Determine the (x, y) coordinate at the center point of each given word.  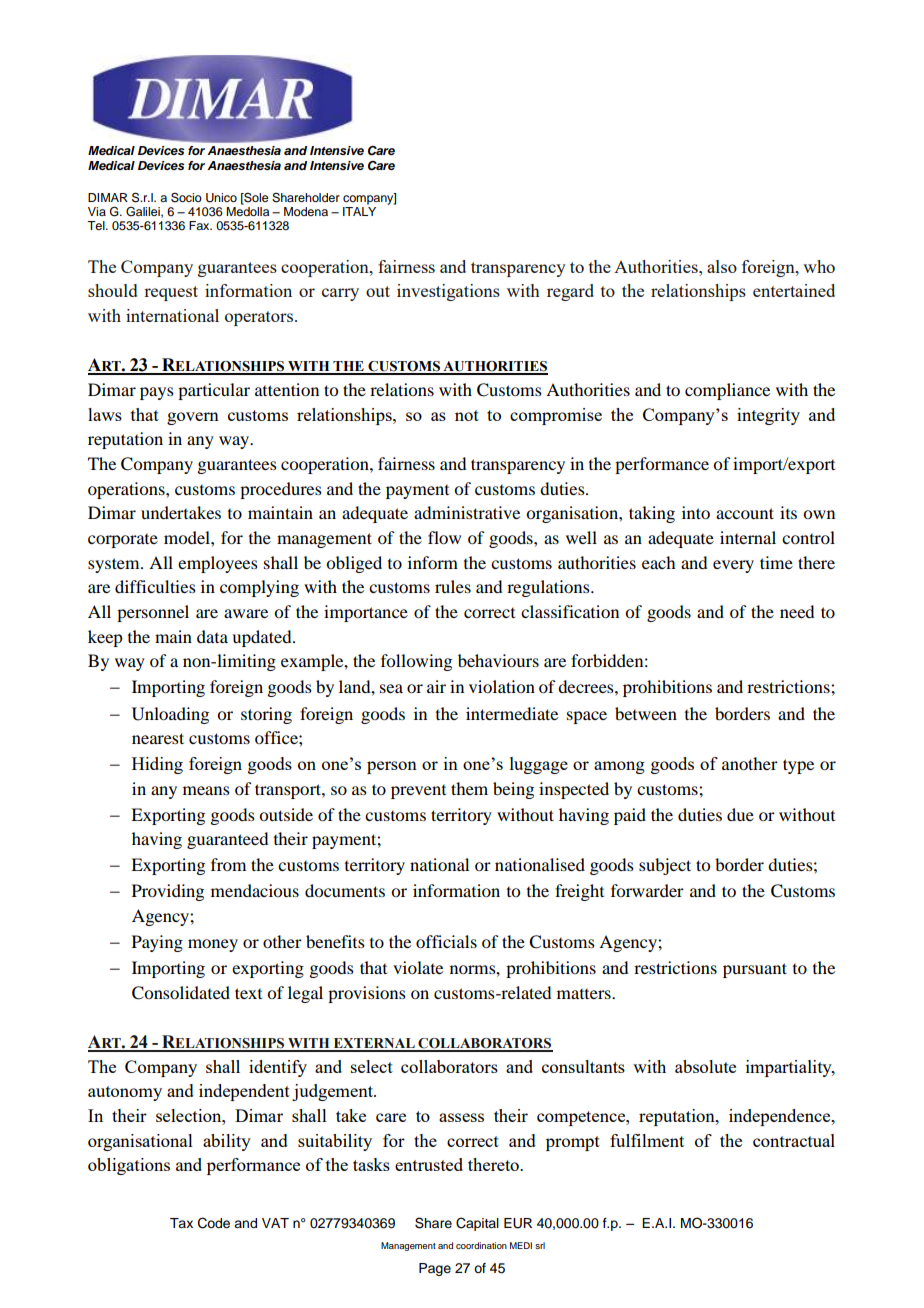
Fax (200, 225)
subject (665, 866)
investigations (448, 292)
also (722, 266)
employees (218, 564)
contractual (794, 1140)
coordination (481, 1245)
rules (453, 586)
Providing (168, 892)
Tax (181, 1223)
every (733, 566)
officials (446, 941)
